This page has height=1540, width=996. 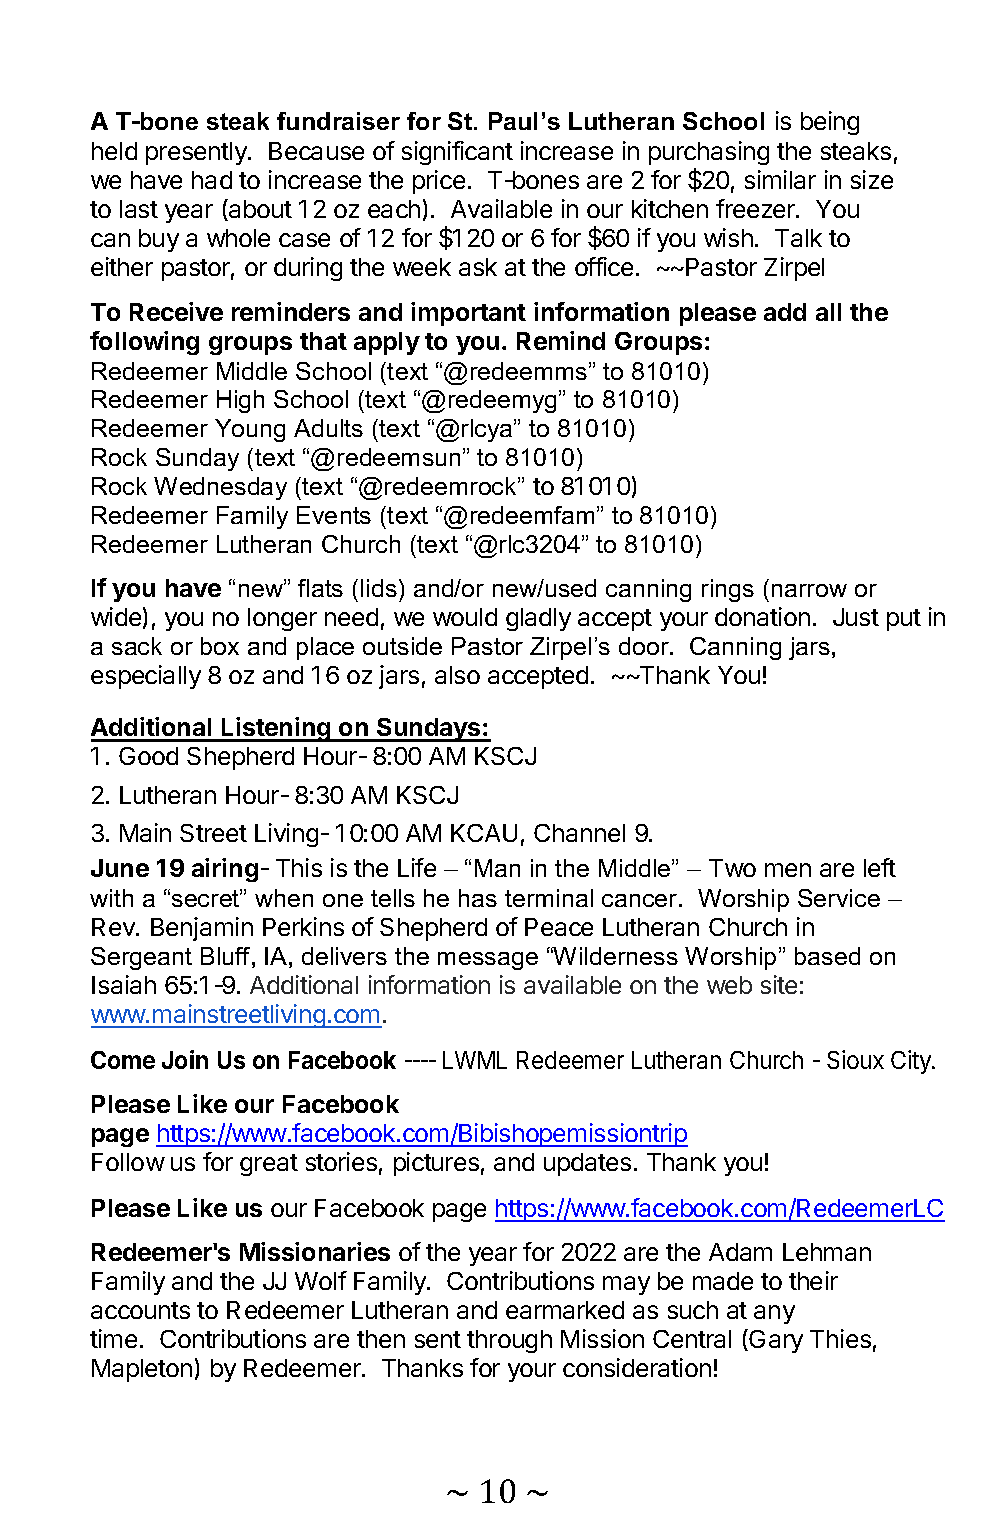 What do you see at coordinates (148, 756) in the page?
I see `Good` at bounding box center [148, 756].
